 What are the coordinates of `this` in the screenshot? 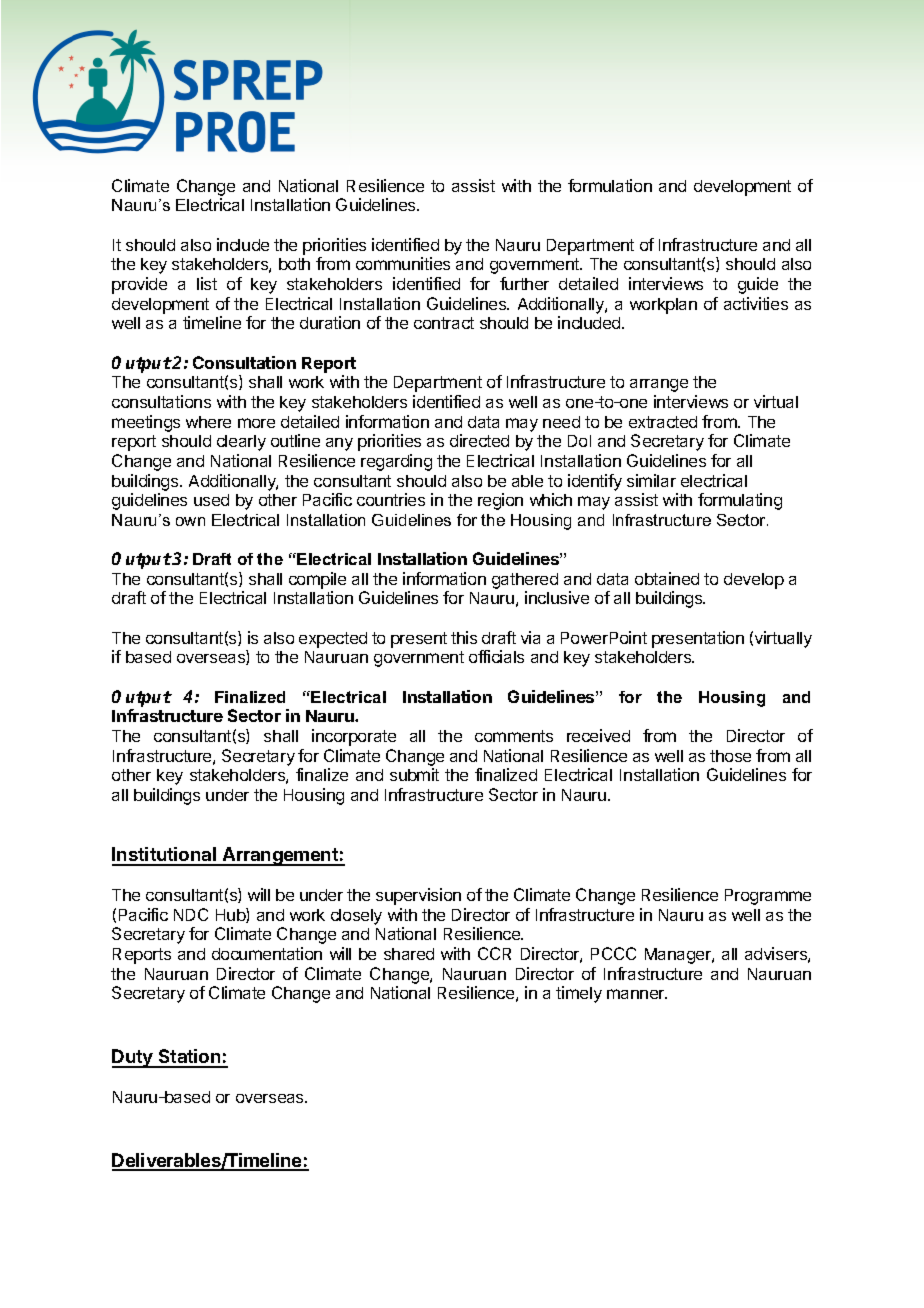 It's located at (464, 637).
